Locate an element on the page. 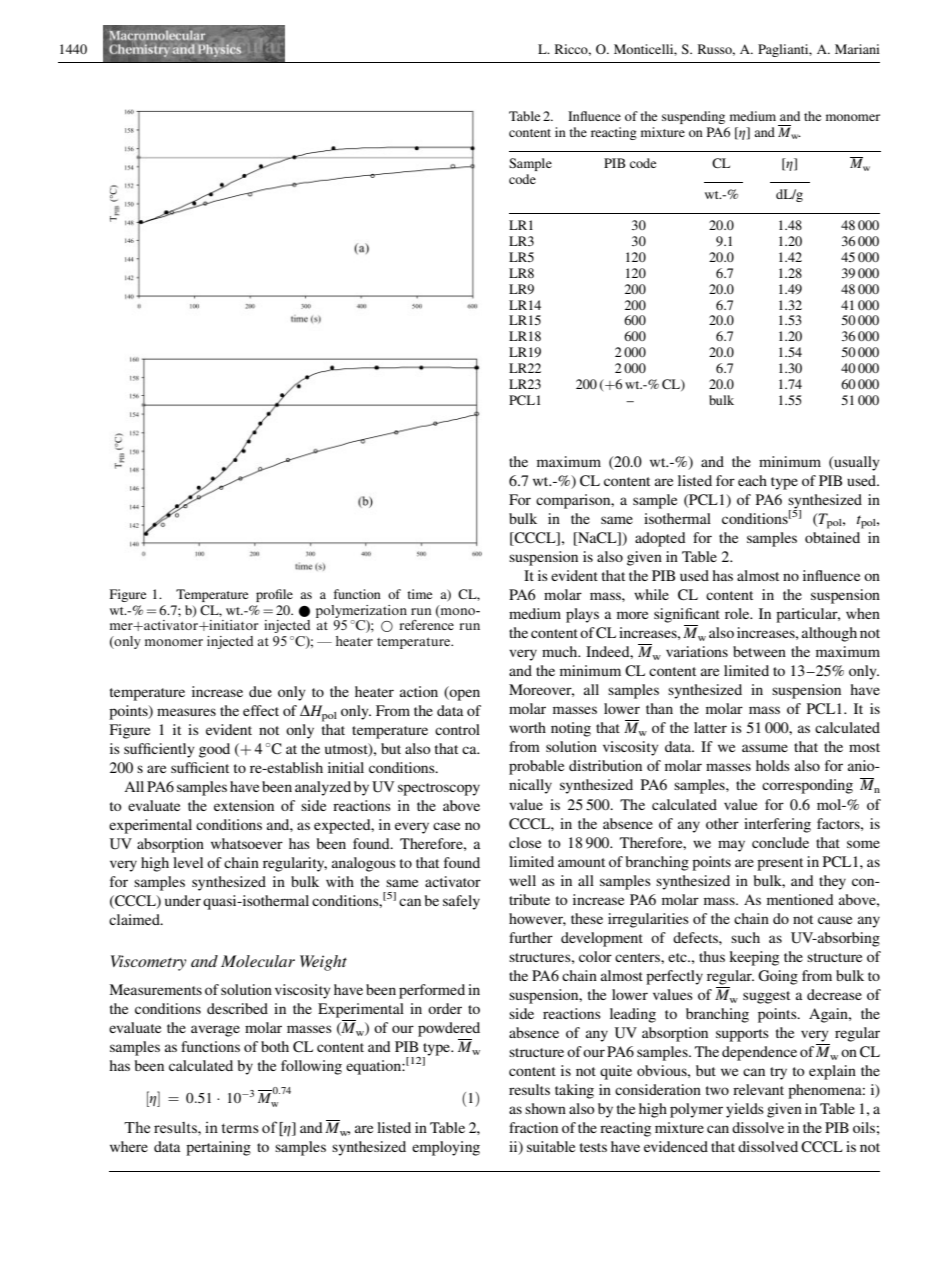  level is located at coordinates (188, 862).
